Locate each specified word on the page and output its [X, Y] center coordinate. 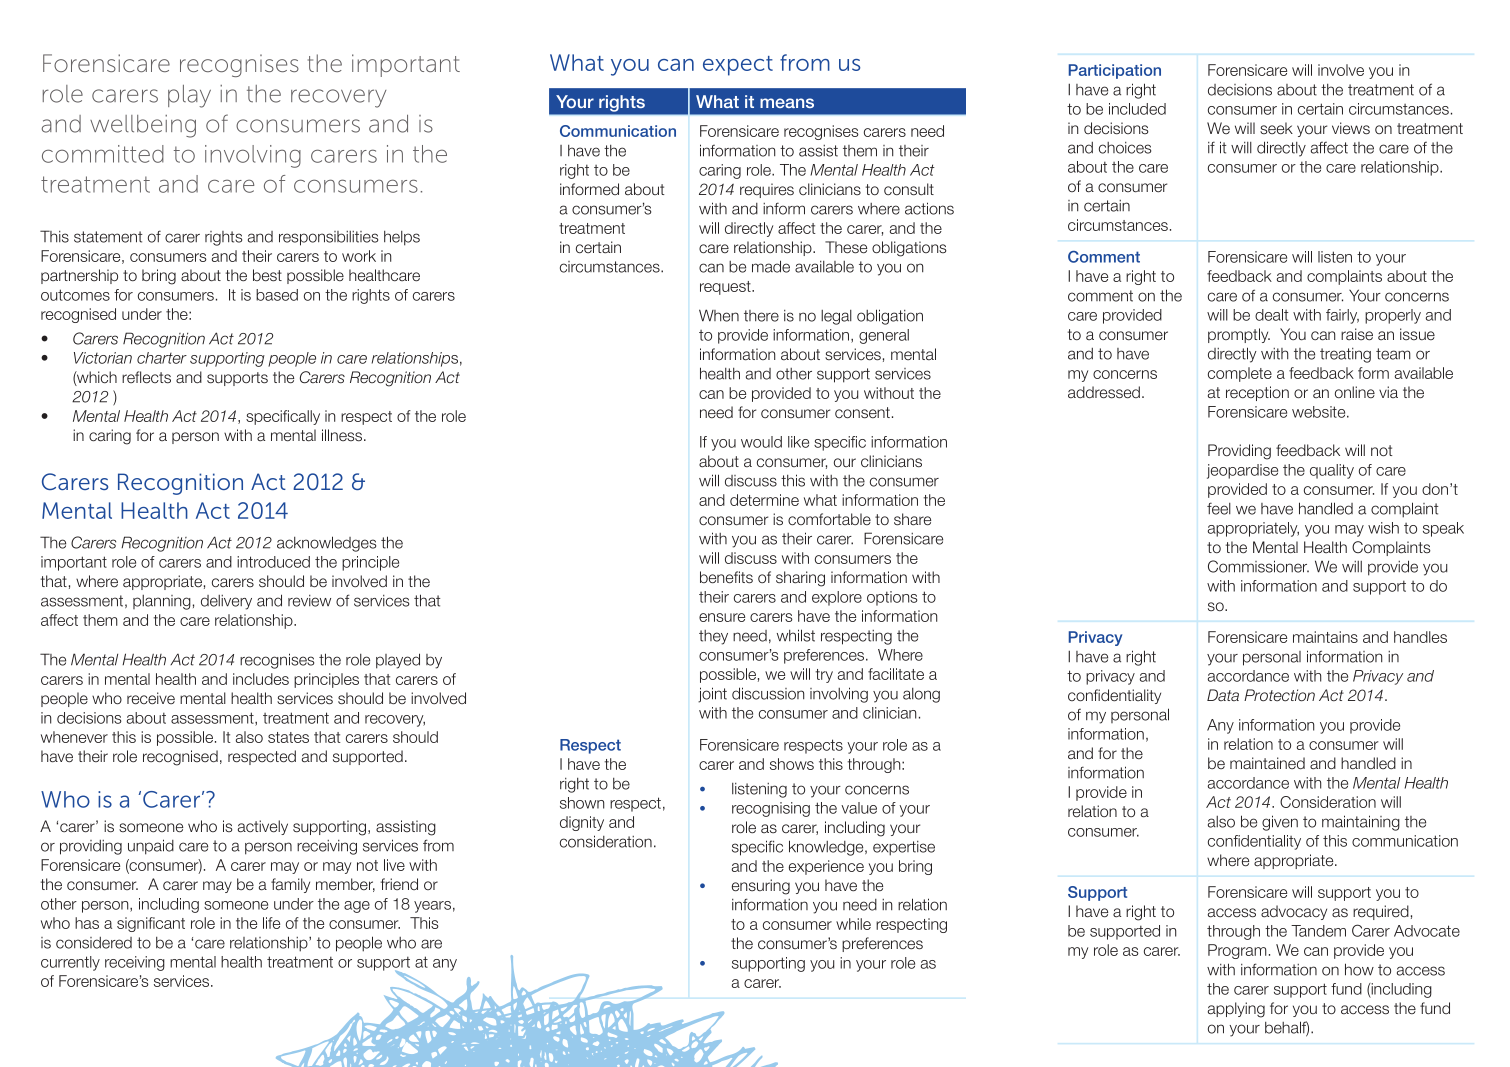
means [787, 103]
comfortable [829, 519]
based [277, 295]
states [288, 737]
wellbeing [143, 126]
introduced [273, 562]
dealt [1272, 315]
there [761, 316]
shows [792, 764]
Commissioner [1258, 566]
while [853, 924]
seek [1276, 128]
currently [70, 963]
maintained [1267, 763]
